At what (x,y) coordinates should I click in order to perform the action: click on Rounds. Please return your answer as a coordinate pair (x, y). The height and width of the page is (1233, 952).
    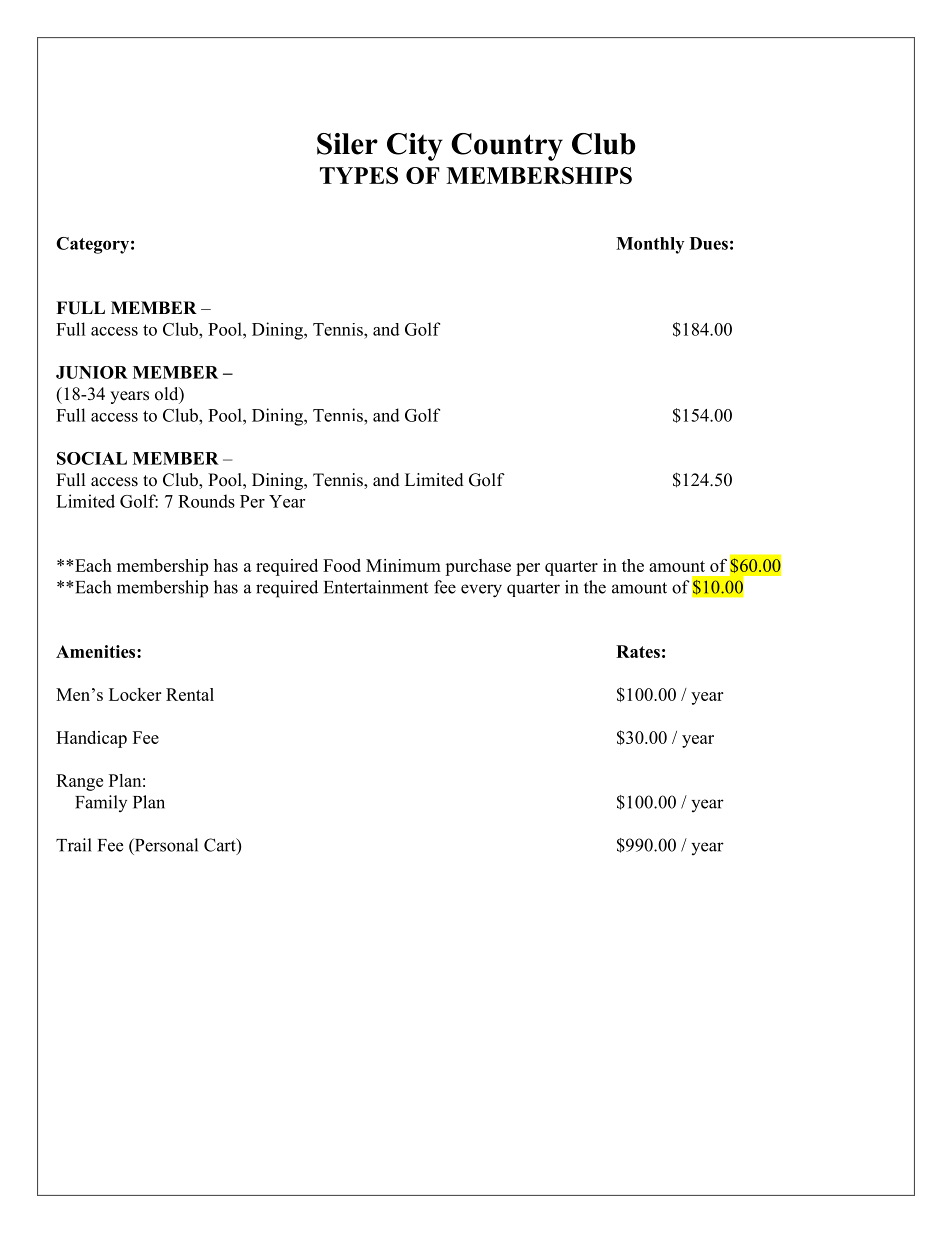
    Looking at the image, I should click on (206, 501).
